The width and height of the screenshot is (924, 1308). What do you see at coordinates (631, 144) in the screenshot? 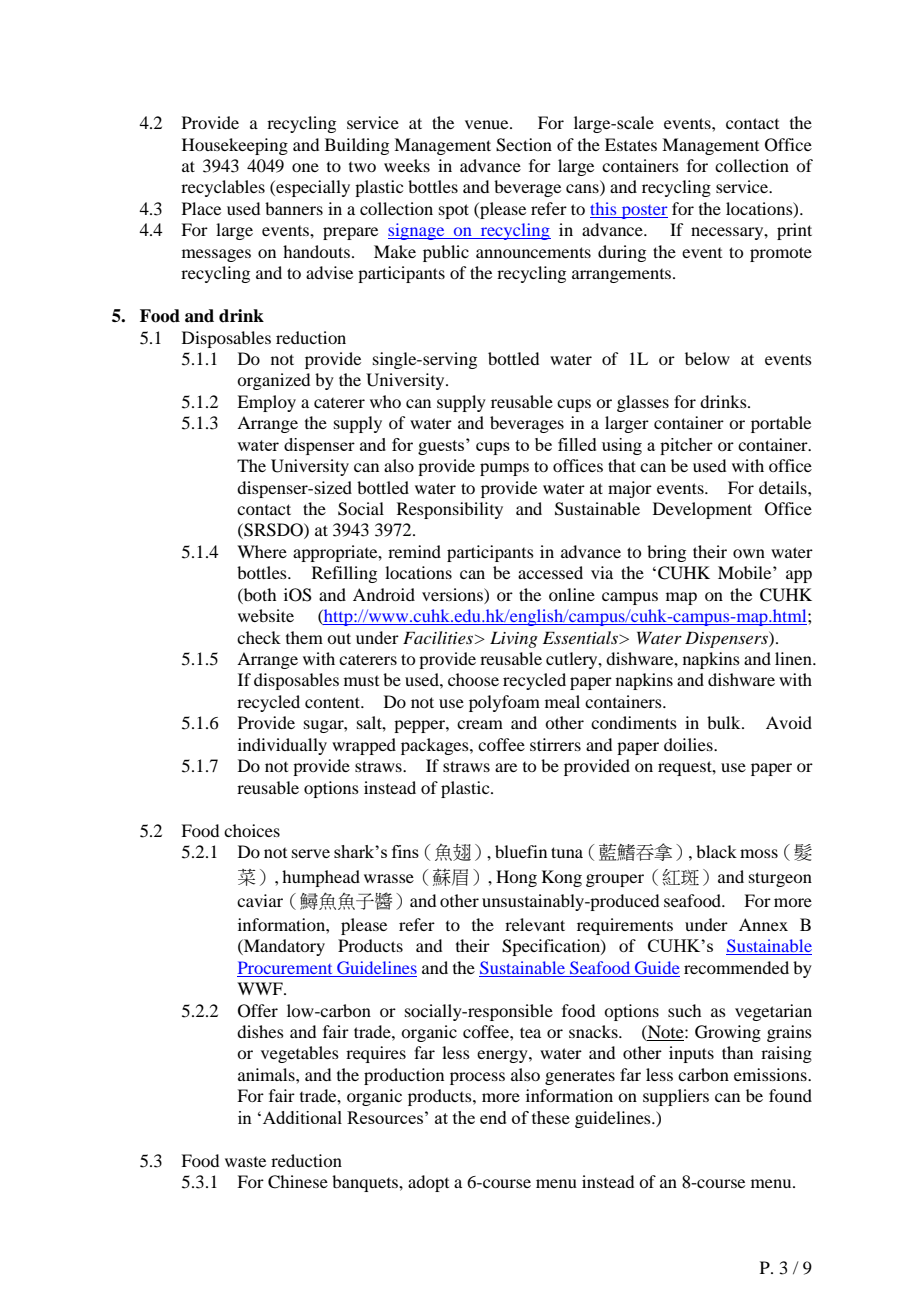
I see `Estates` at bounding box center [631, 144].
